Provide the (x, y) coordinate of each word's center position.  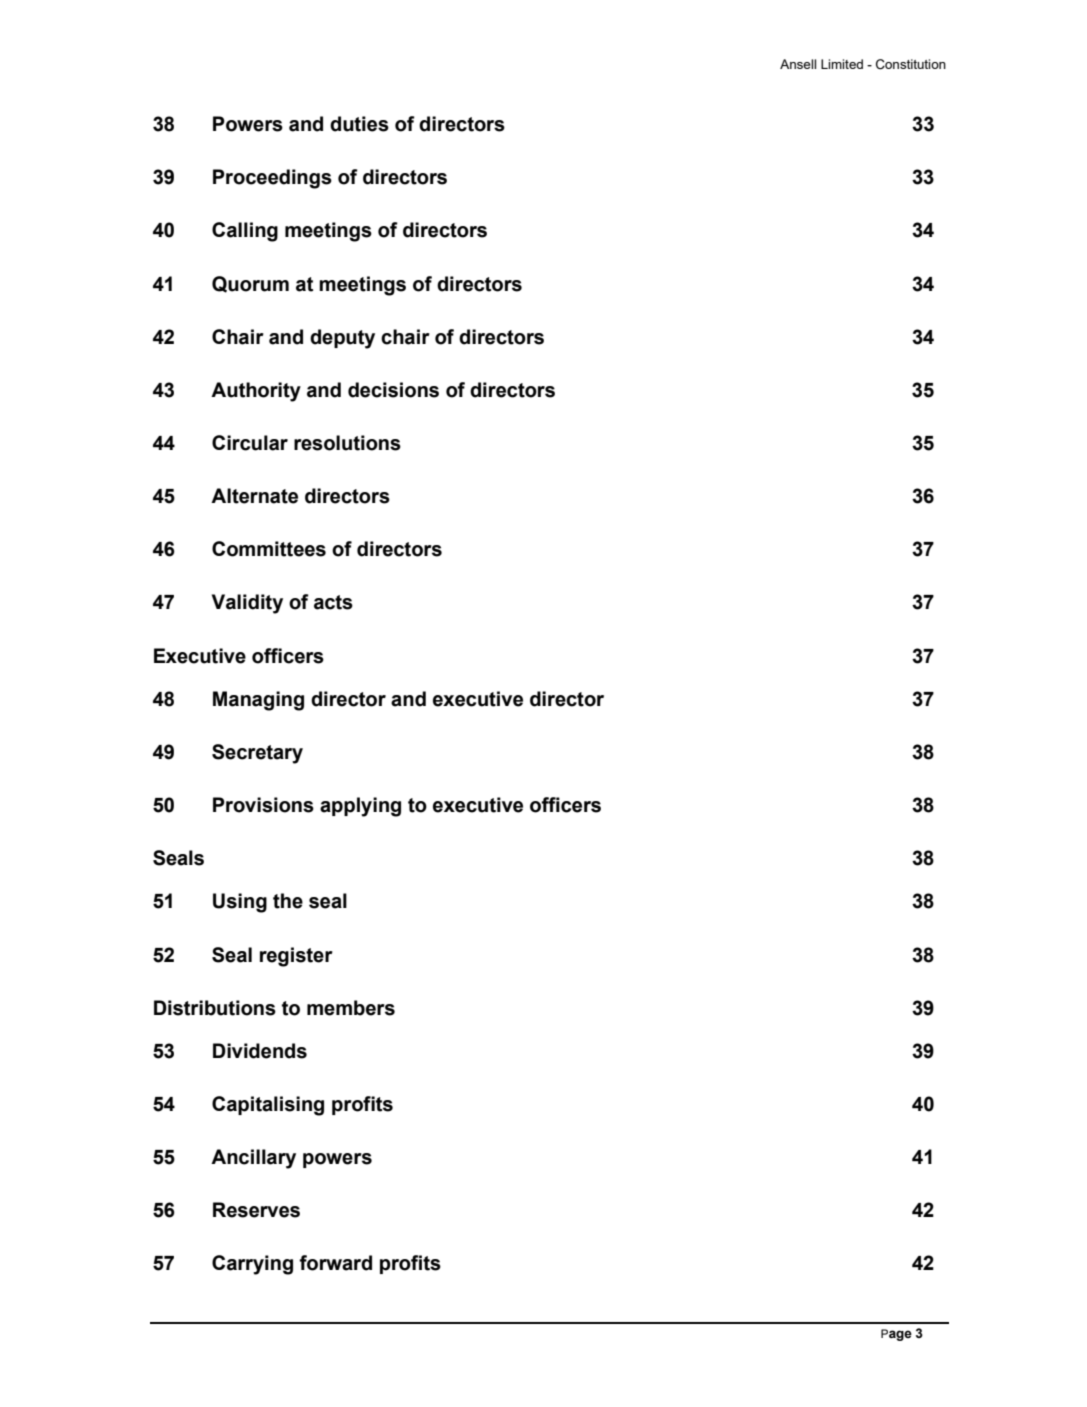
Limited (842, 64)
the (288, 901)
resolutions (347, 443)
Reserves (256, 1210)
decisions (393, 390)
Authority (256, 392)
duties (359, 124)
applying (360, 807)
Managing (258, 701)
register (296, 957)
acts (333, 602)
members (351, 1008)
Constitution (911, 64)
